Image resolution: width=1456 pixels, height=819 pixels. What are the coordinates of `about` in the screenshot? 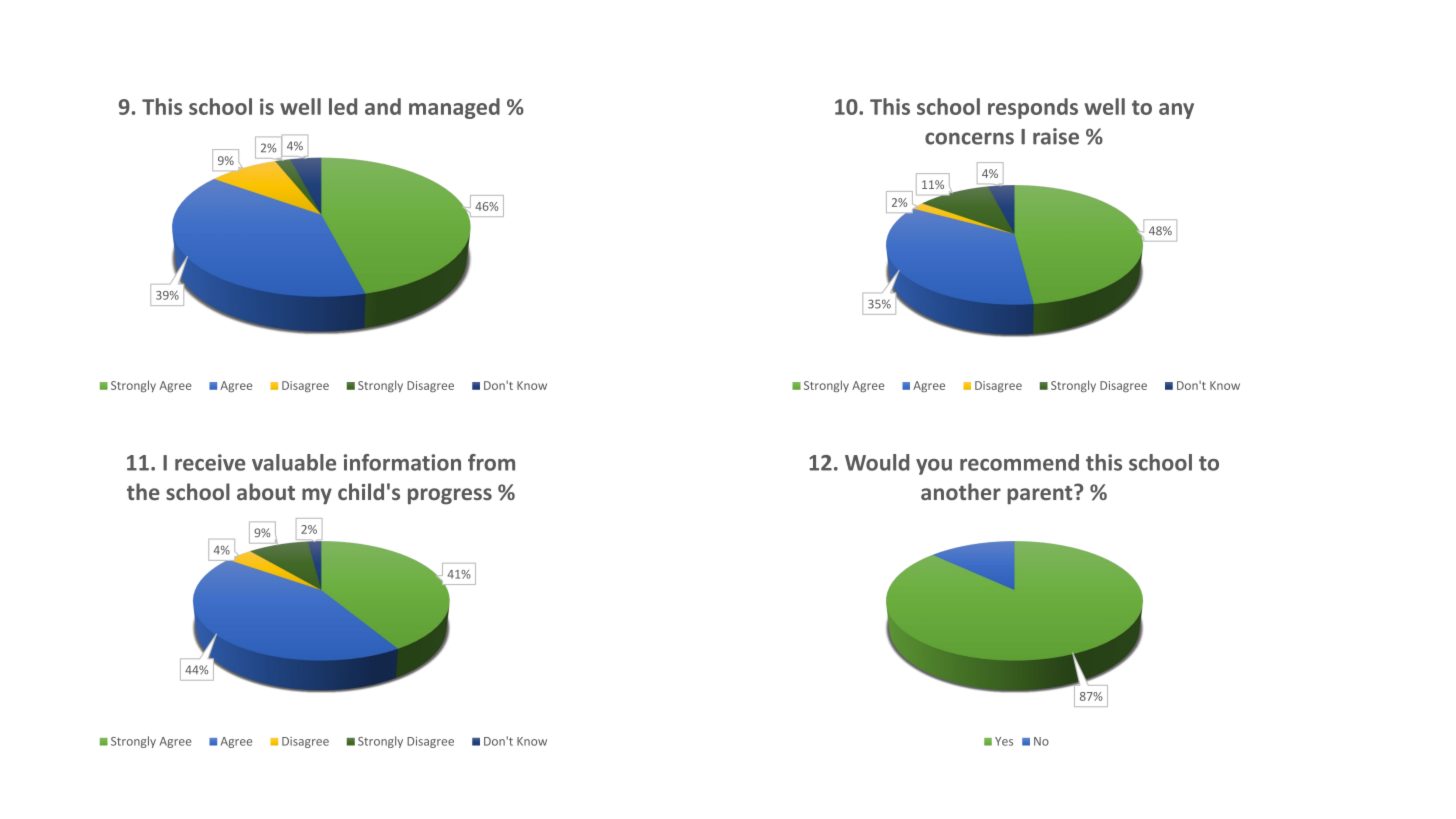 It's located at (266, 491).
